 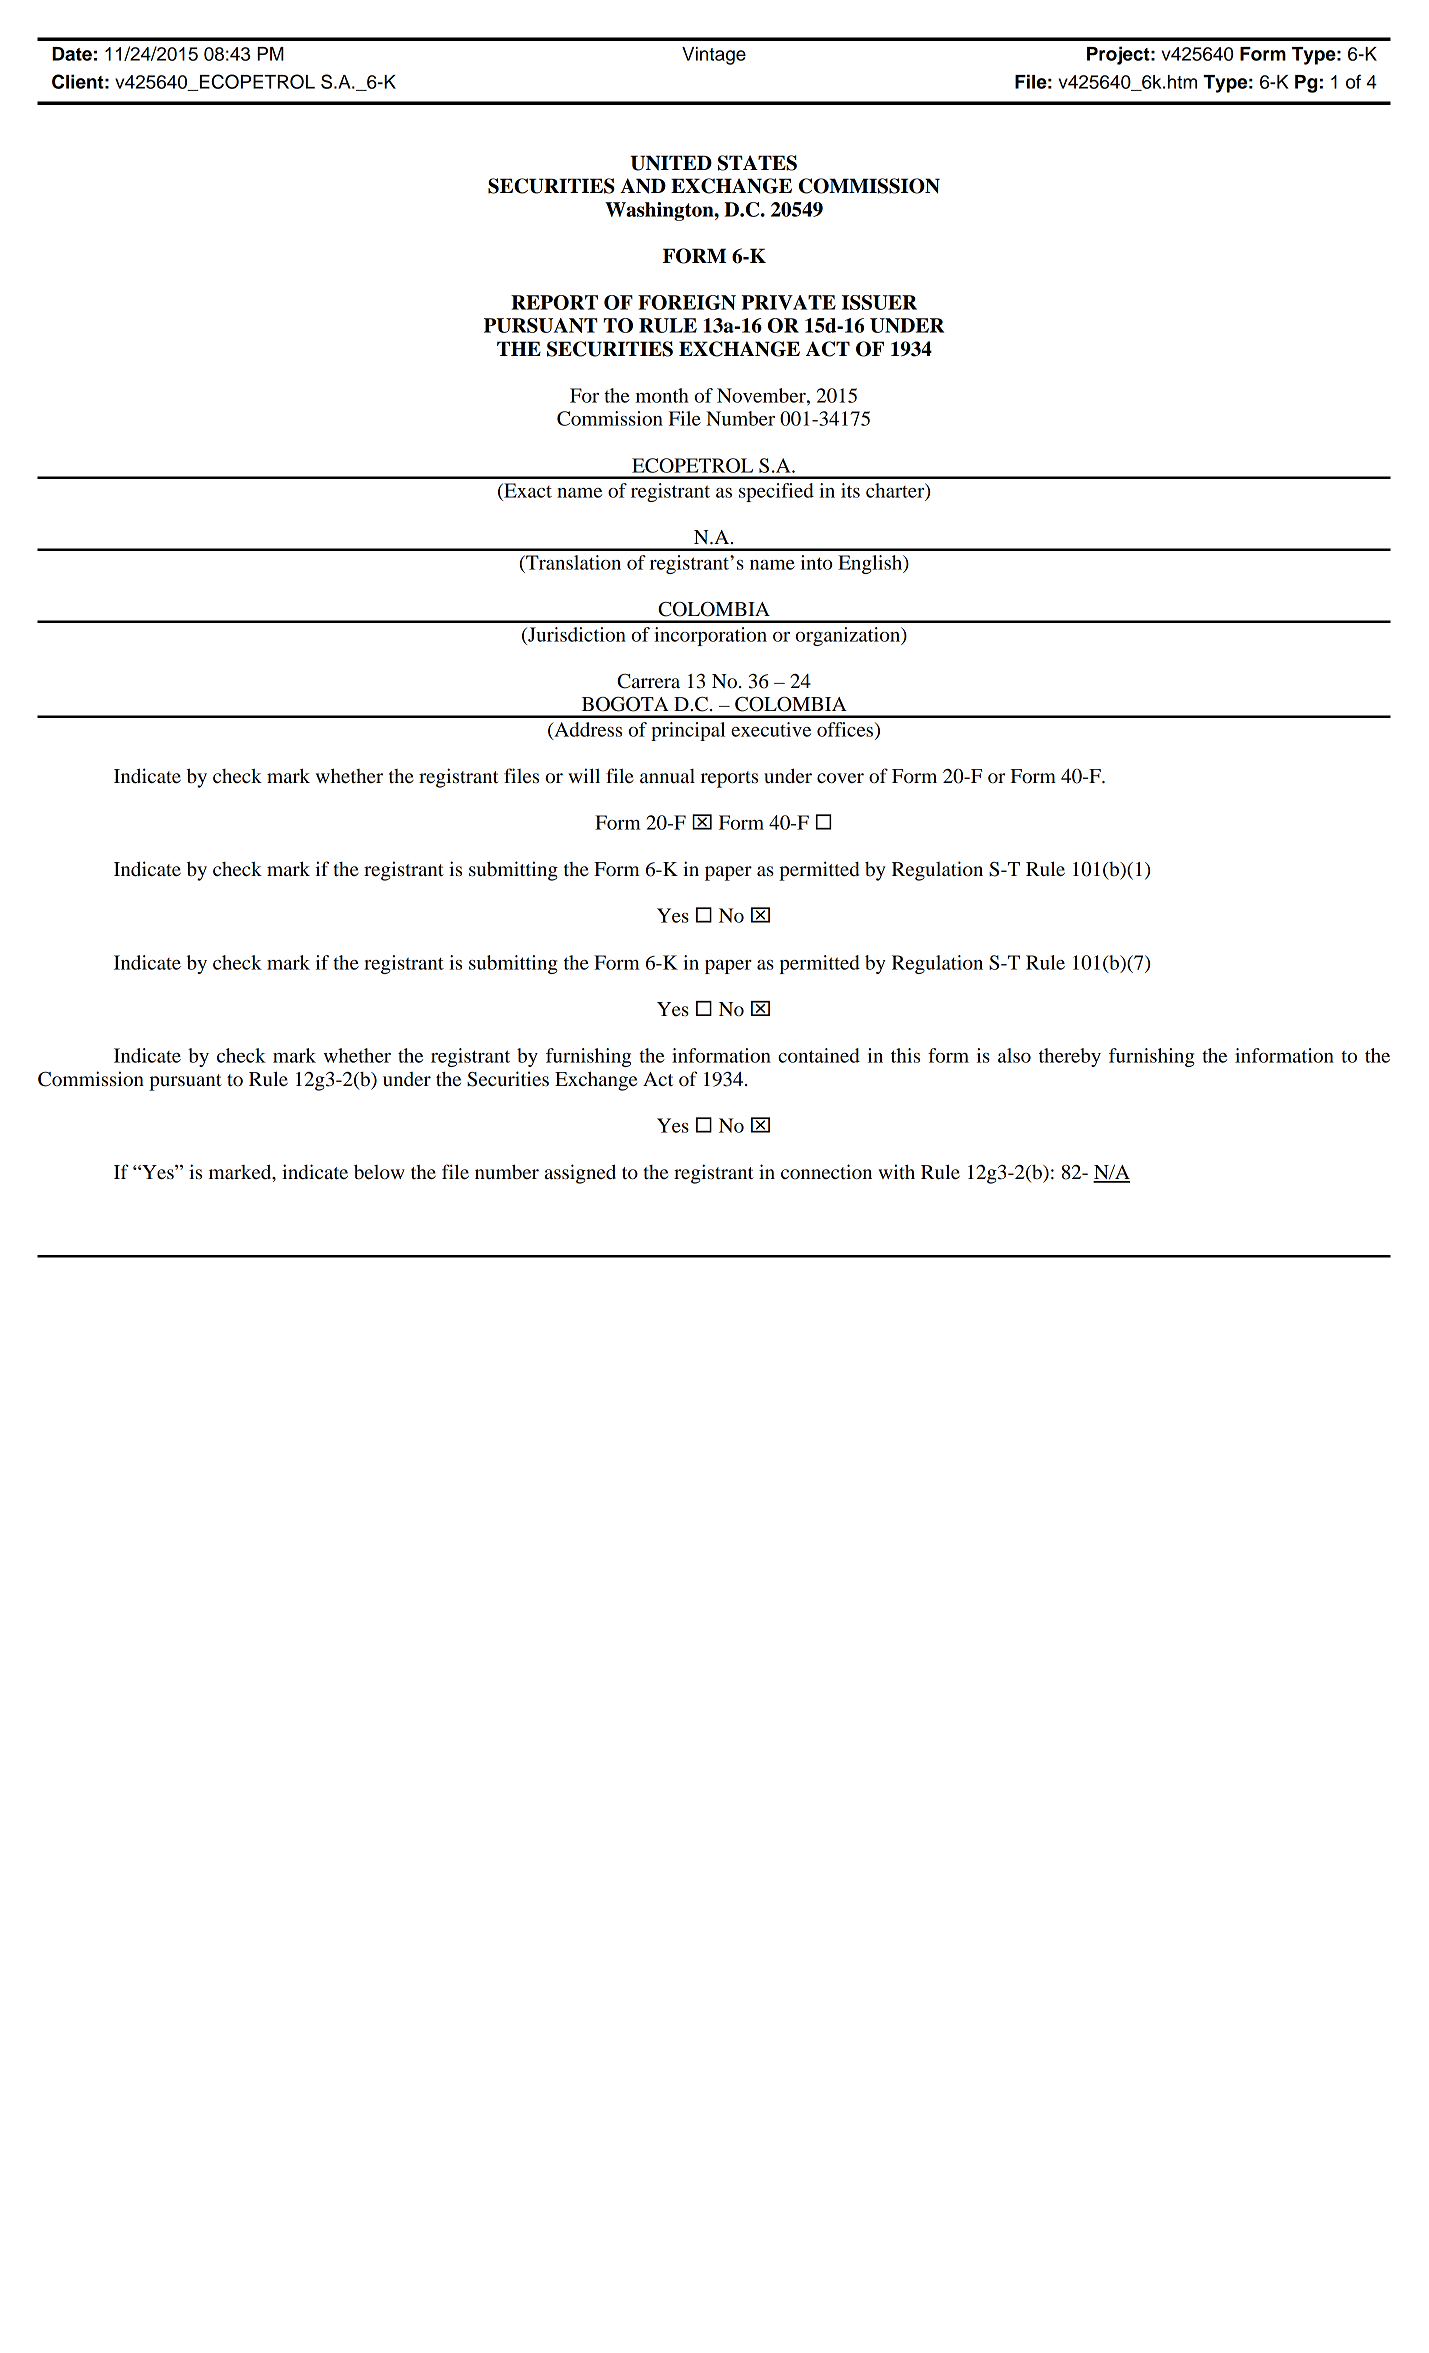 I want to click on Jurisdiction, so click(x=576, y=634).
